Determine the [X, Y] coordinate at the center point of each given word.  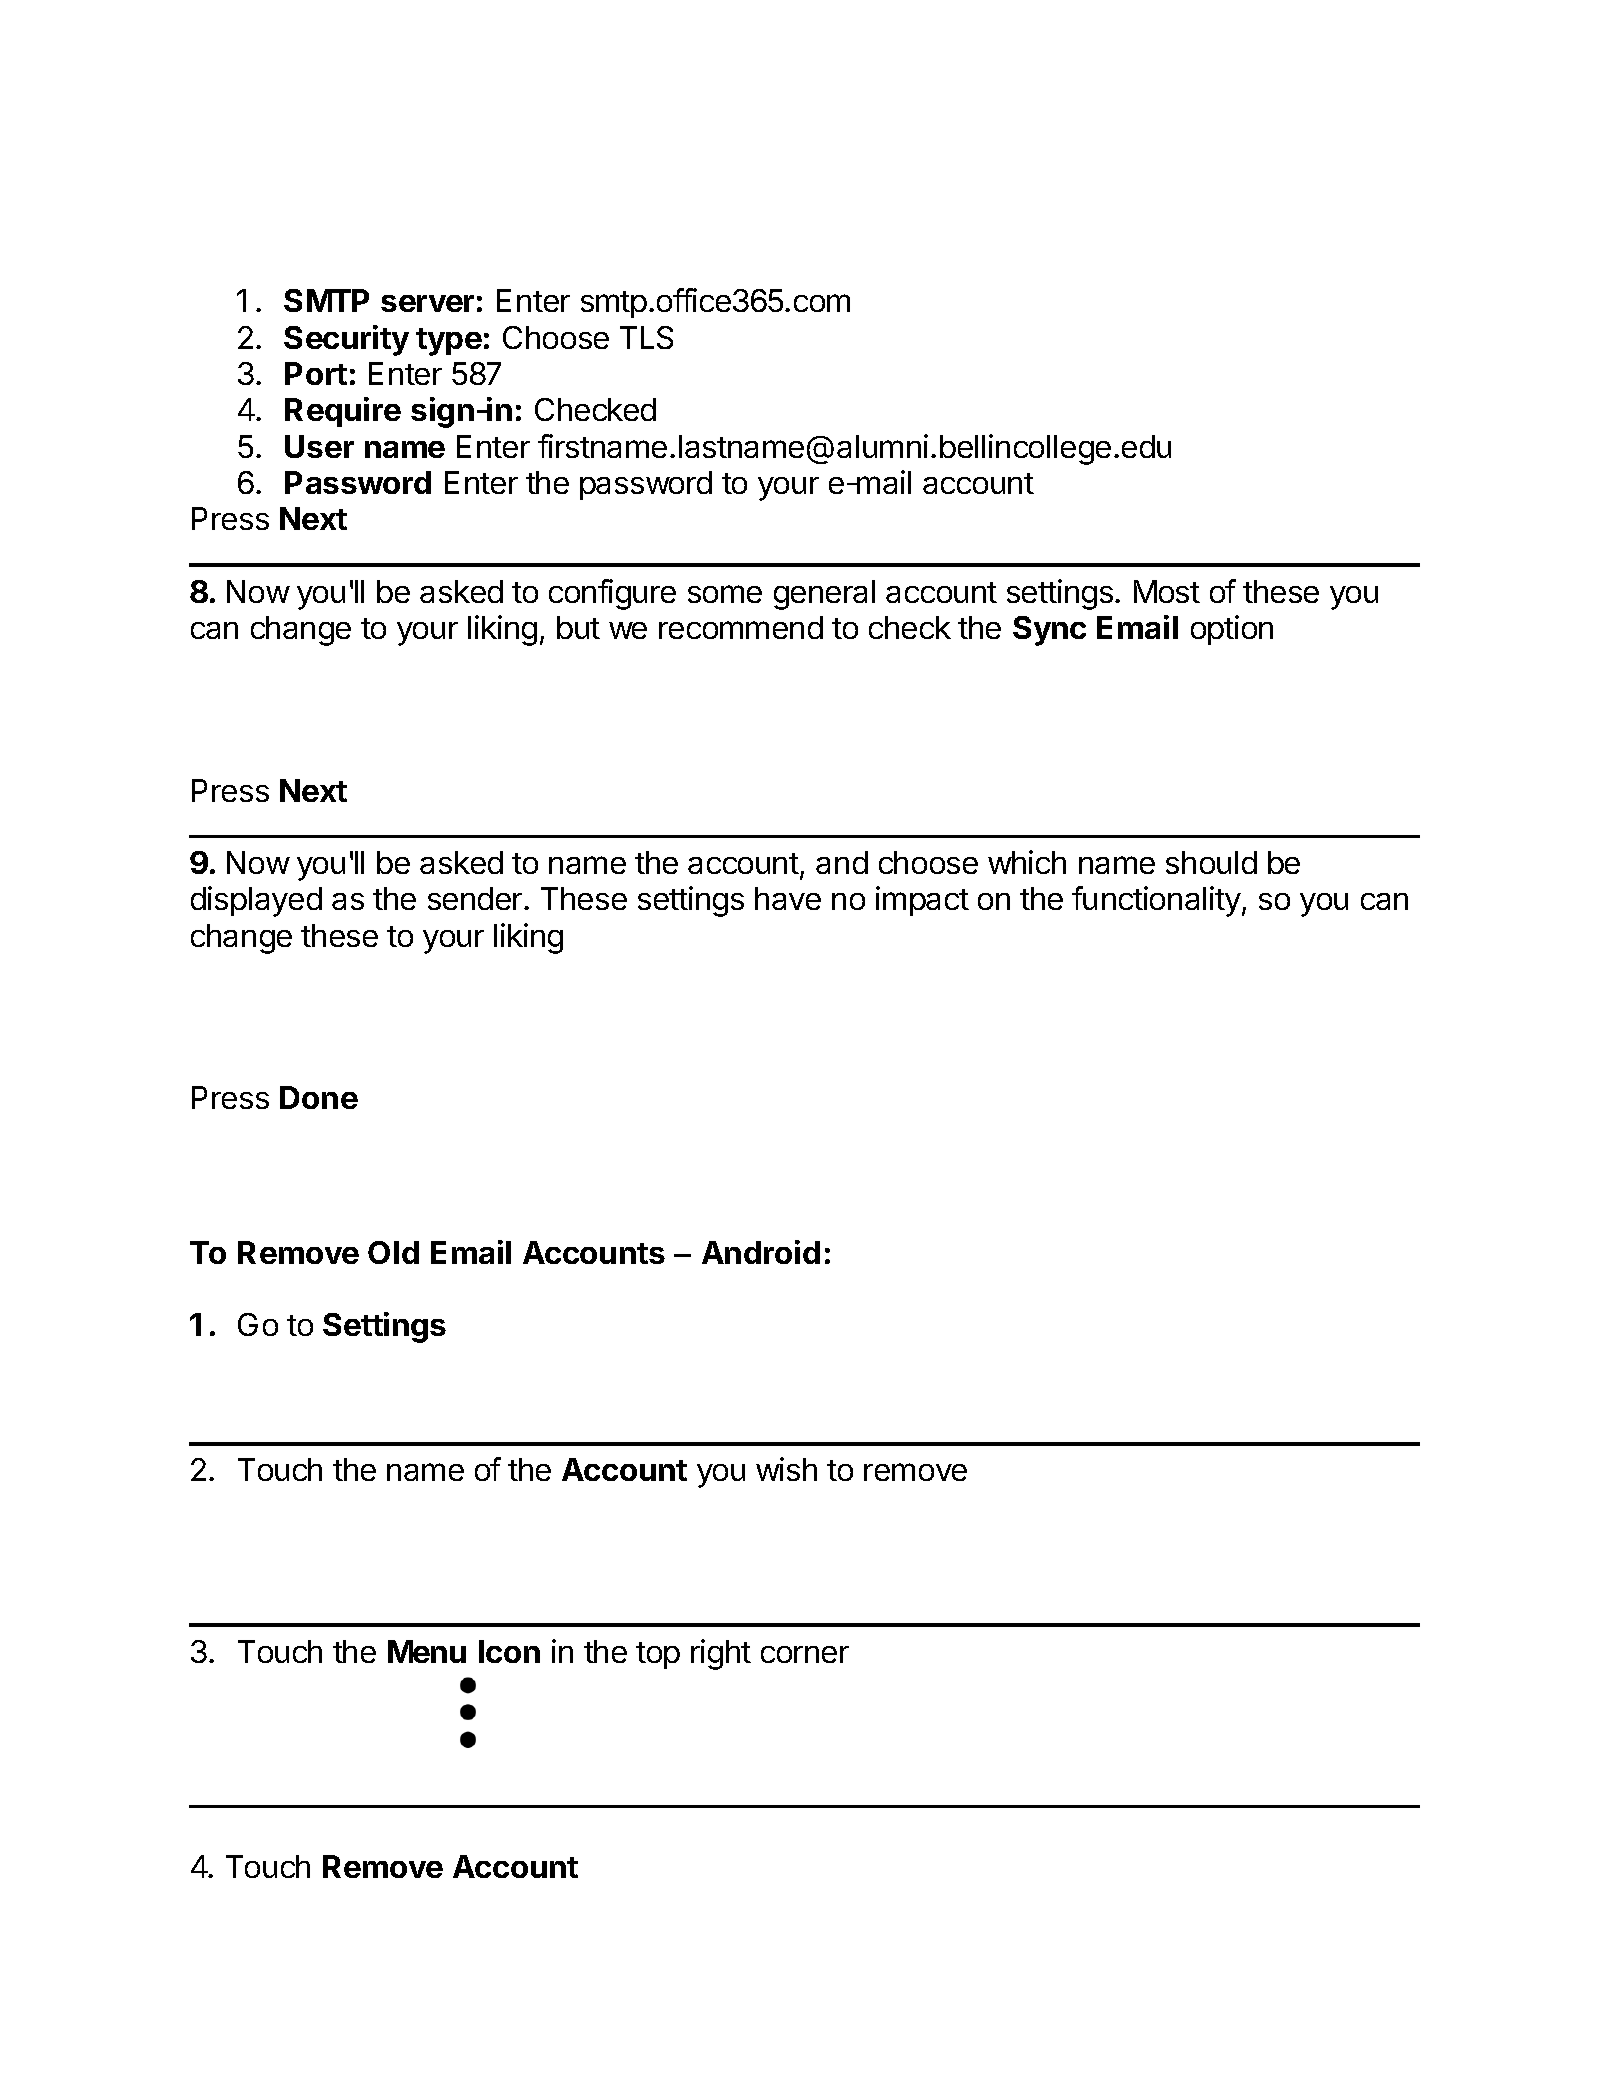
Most [1167, 591]
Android [761, 1252]
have [788, 898]
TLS [646, 337]
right [721, 1654]
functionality [1156, 901]
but [578, 627]
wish [786, 1469]
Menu [427, 1651]
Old [393, 1252]
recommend [741, 627]
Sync [1049, 631]
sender [476, 898]
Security [346, 340]
